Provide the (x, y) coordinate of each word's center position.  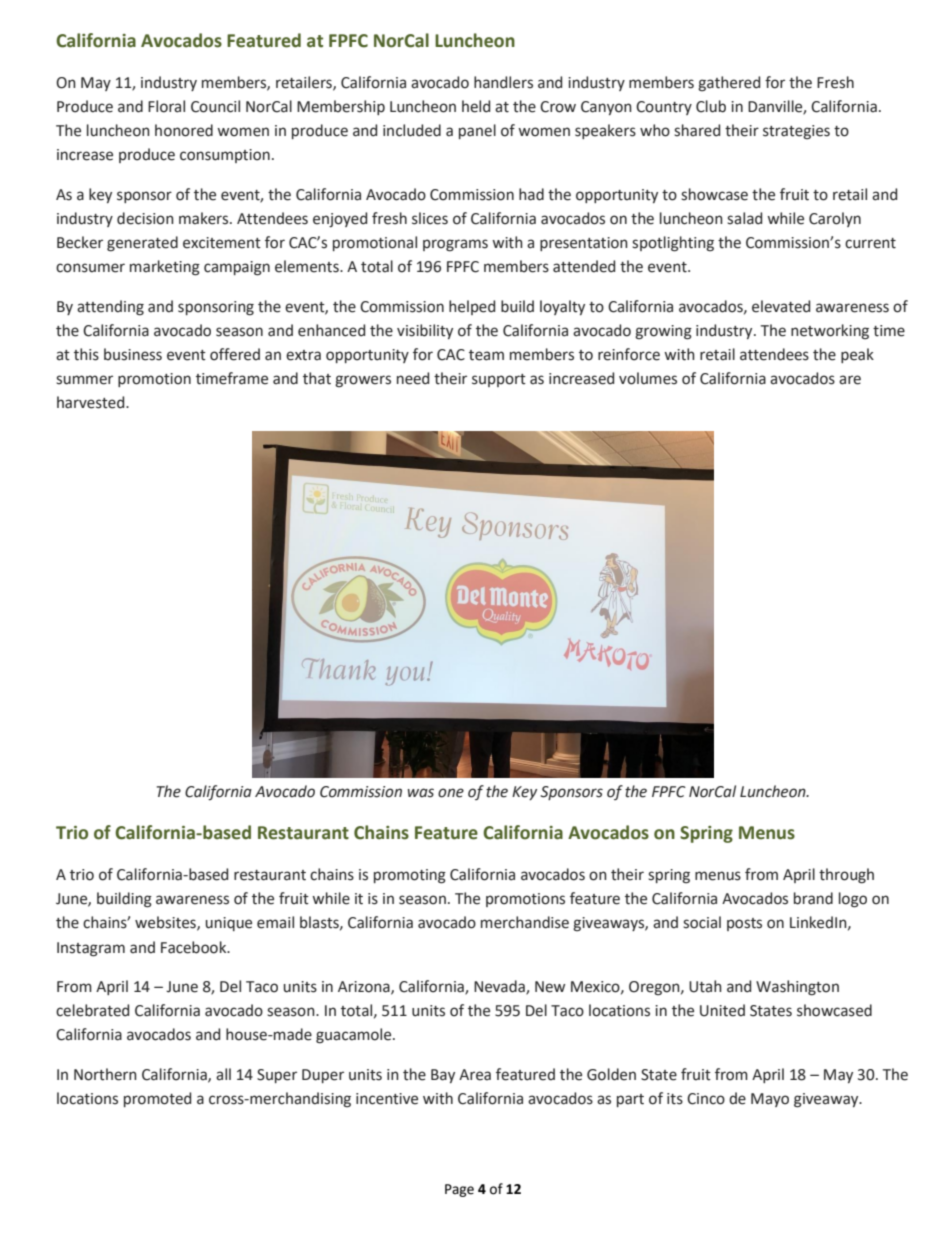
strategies (796, 132)
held (476, 106)
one (451, 793)
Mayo (770, 1100)
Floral (166, 106)
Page (459, 1190)
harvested (92, 402)
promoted (157, 1099)
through (846, 876)
